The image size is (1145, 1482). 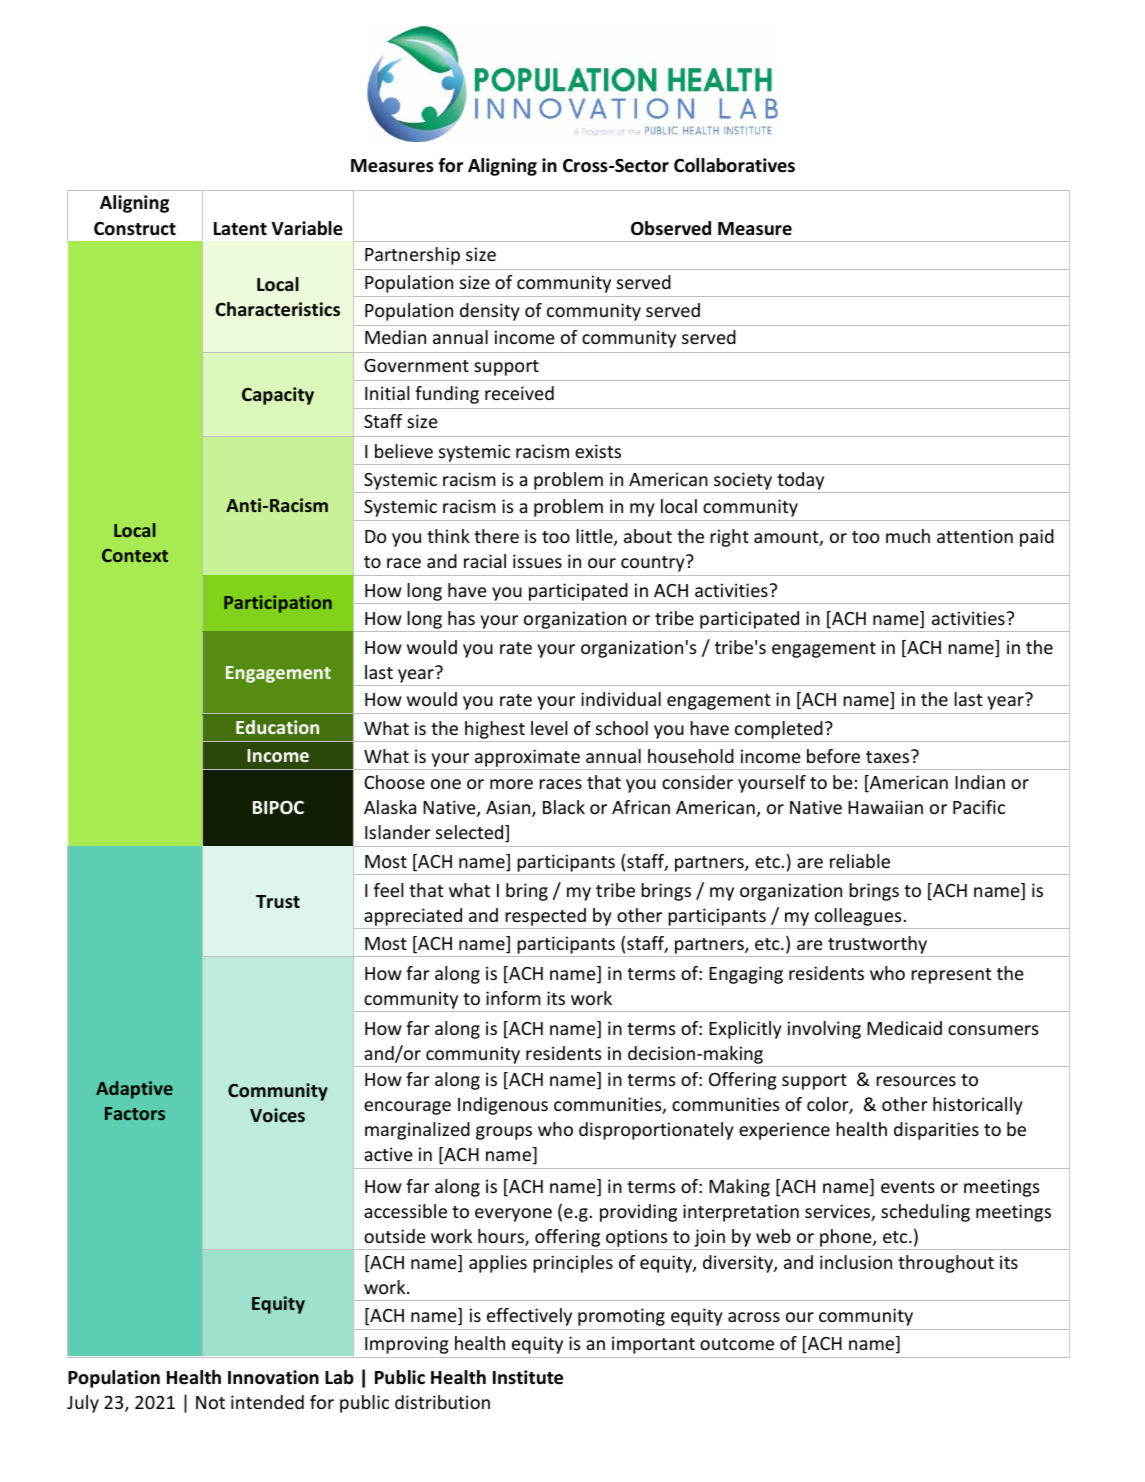 I want to click on Latent, so click(x=240, y=229).
